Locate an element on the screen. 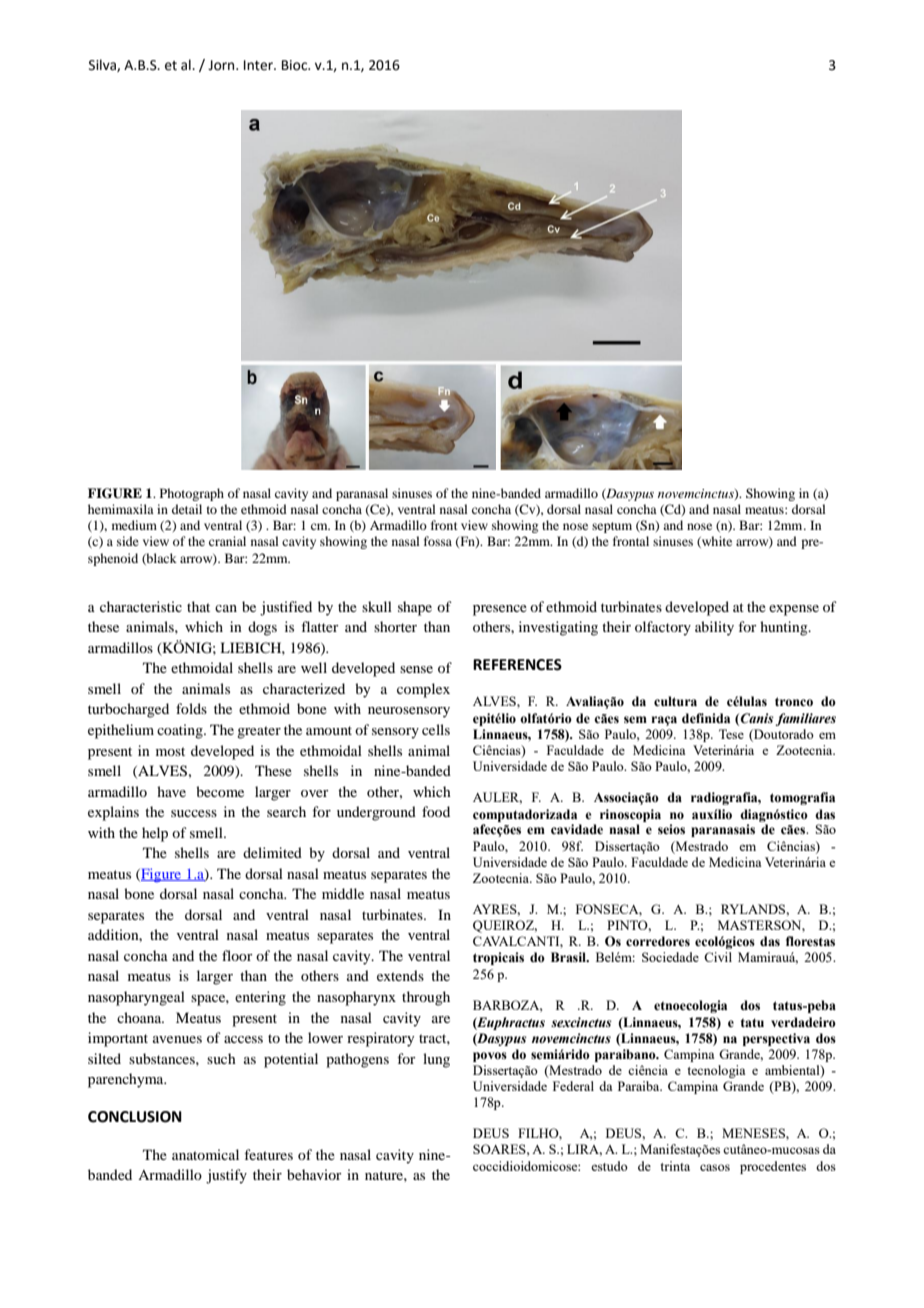  septum is located at coordinates (612, 527).
